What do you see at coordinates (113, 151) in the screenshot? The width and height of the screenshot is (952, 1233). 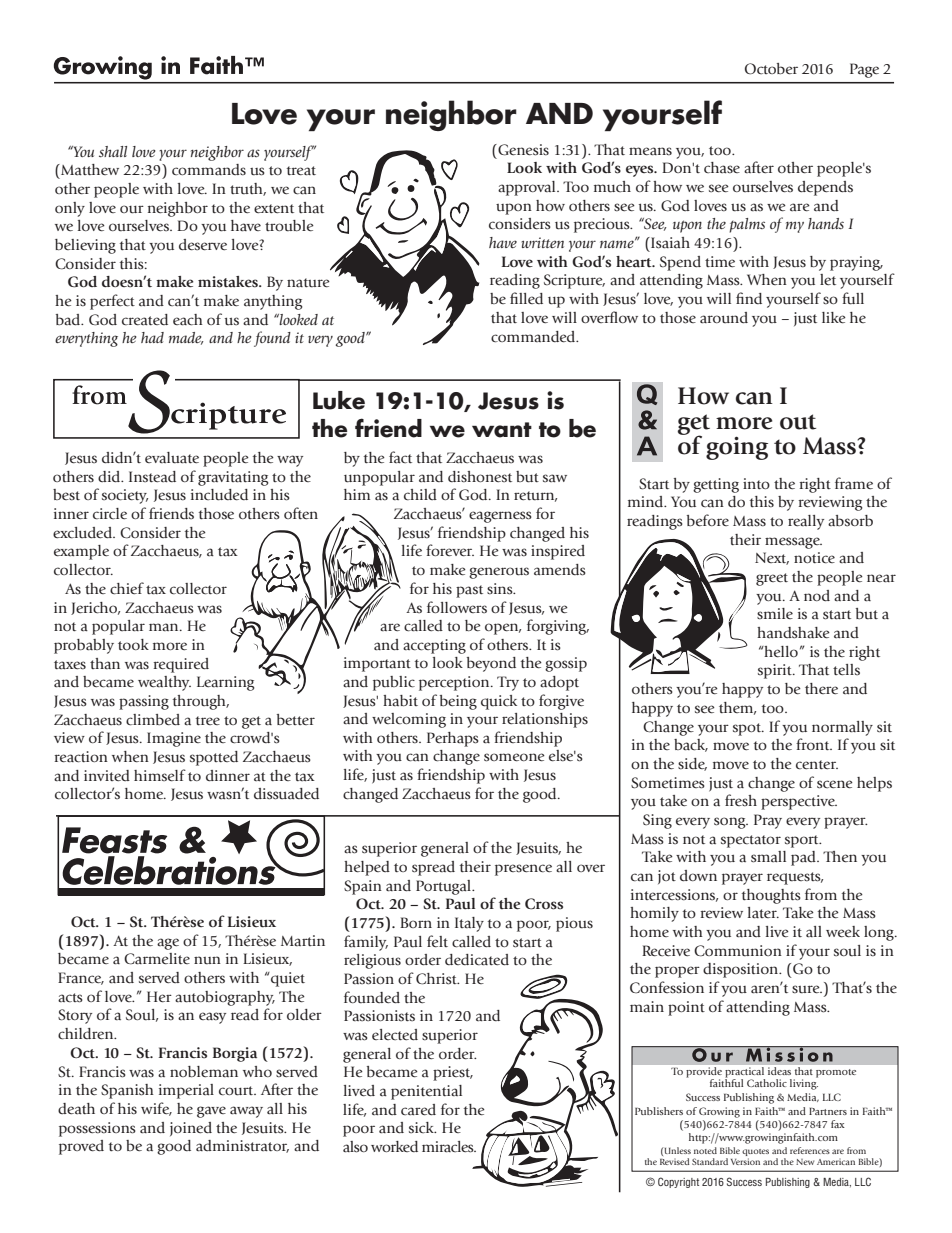 I see `shall` at bounding box center [113, 151].
